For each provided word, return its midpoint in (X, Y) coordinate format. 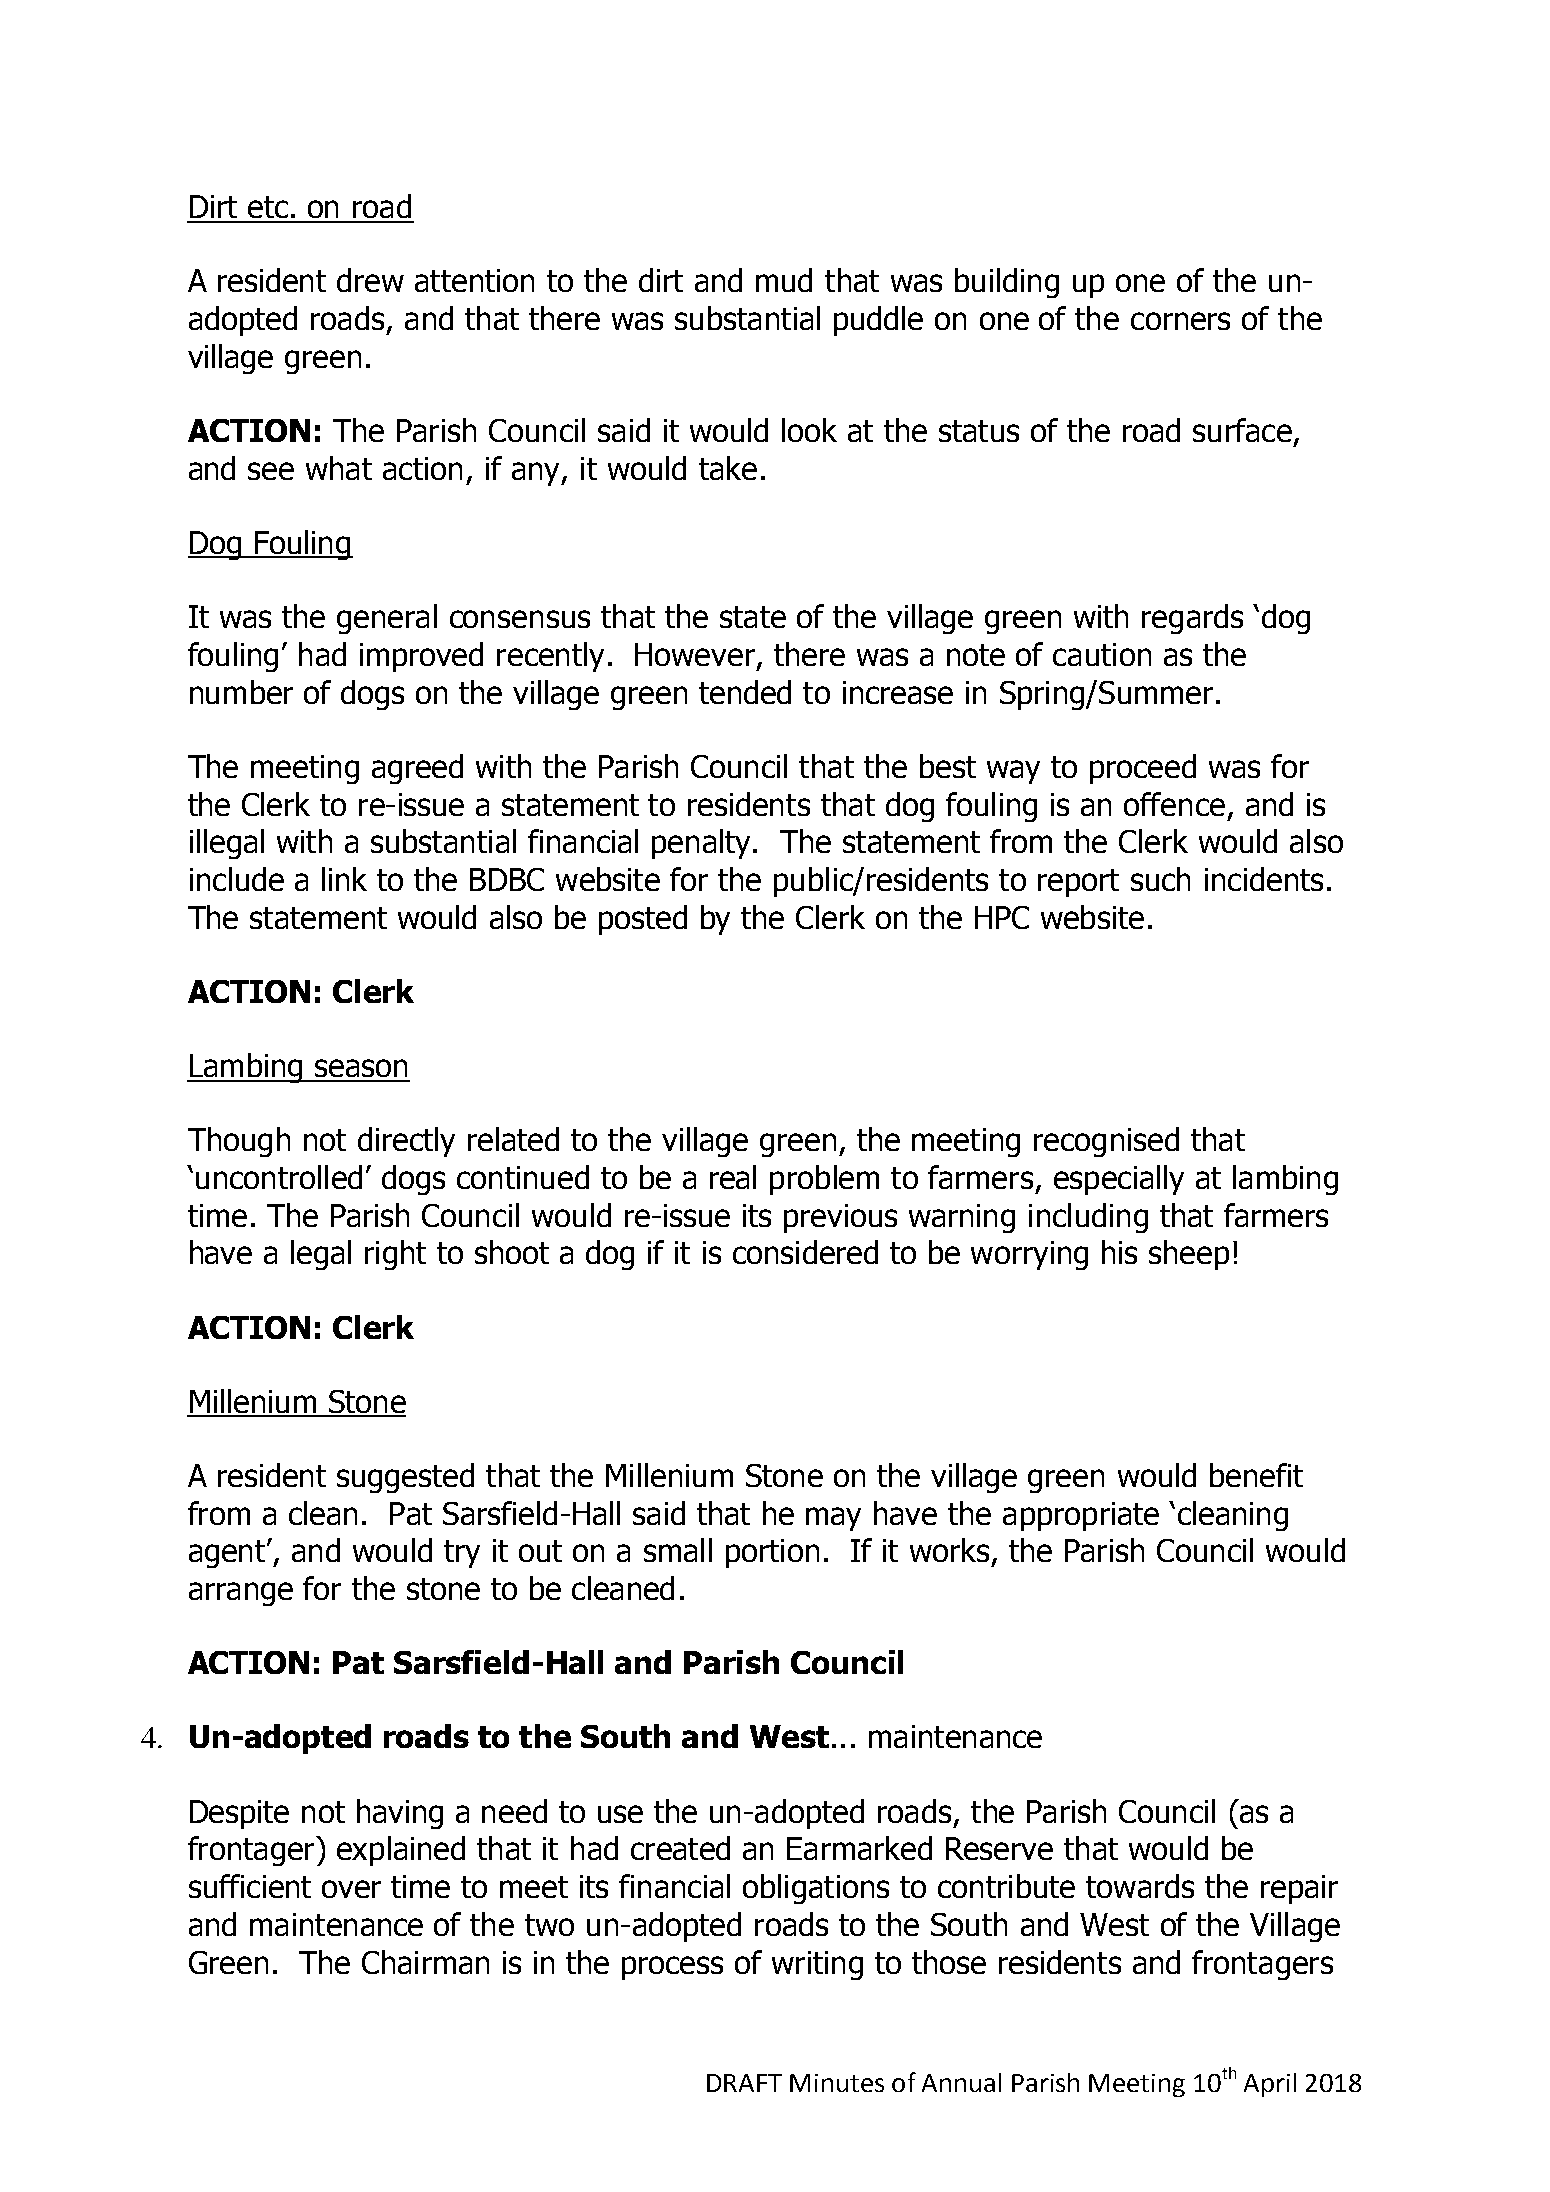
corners (1180, 321)
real (733, 1177)
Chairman (425, 1962)
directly (406, 1142)
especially (1119, 1180)
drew (370, 280)
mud (784, 280)
